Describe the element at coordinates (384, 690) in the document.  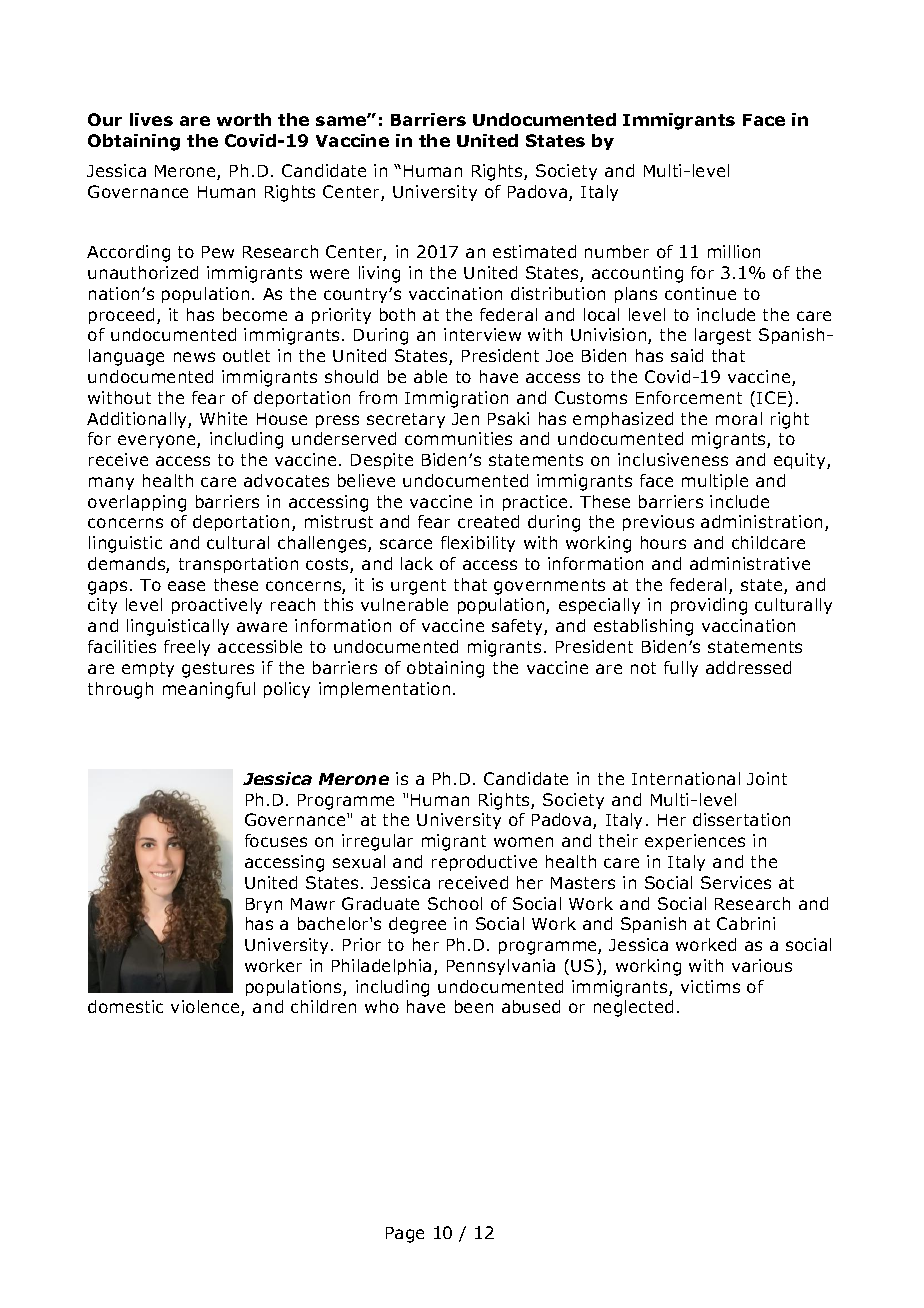
I see `implementation` at that location.
